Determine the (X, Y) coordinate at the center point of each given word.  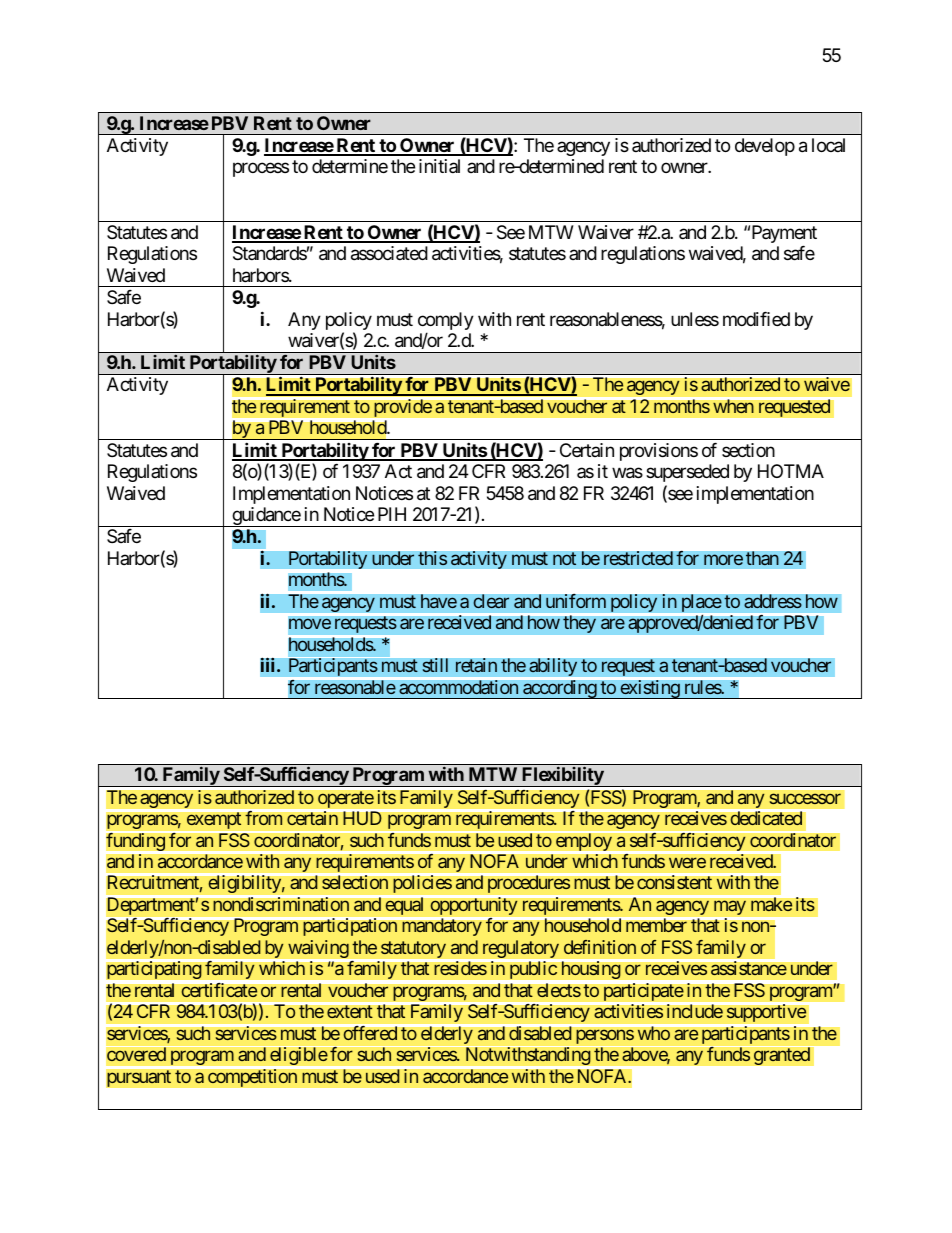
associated (389, 253)
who (653, 1032)
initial (439, 166)
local (828, 145)
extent (350, 1012)
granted (782, 1056)
